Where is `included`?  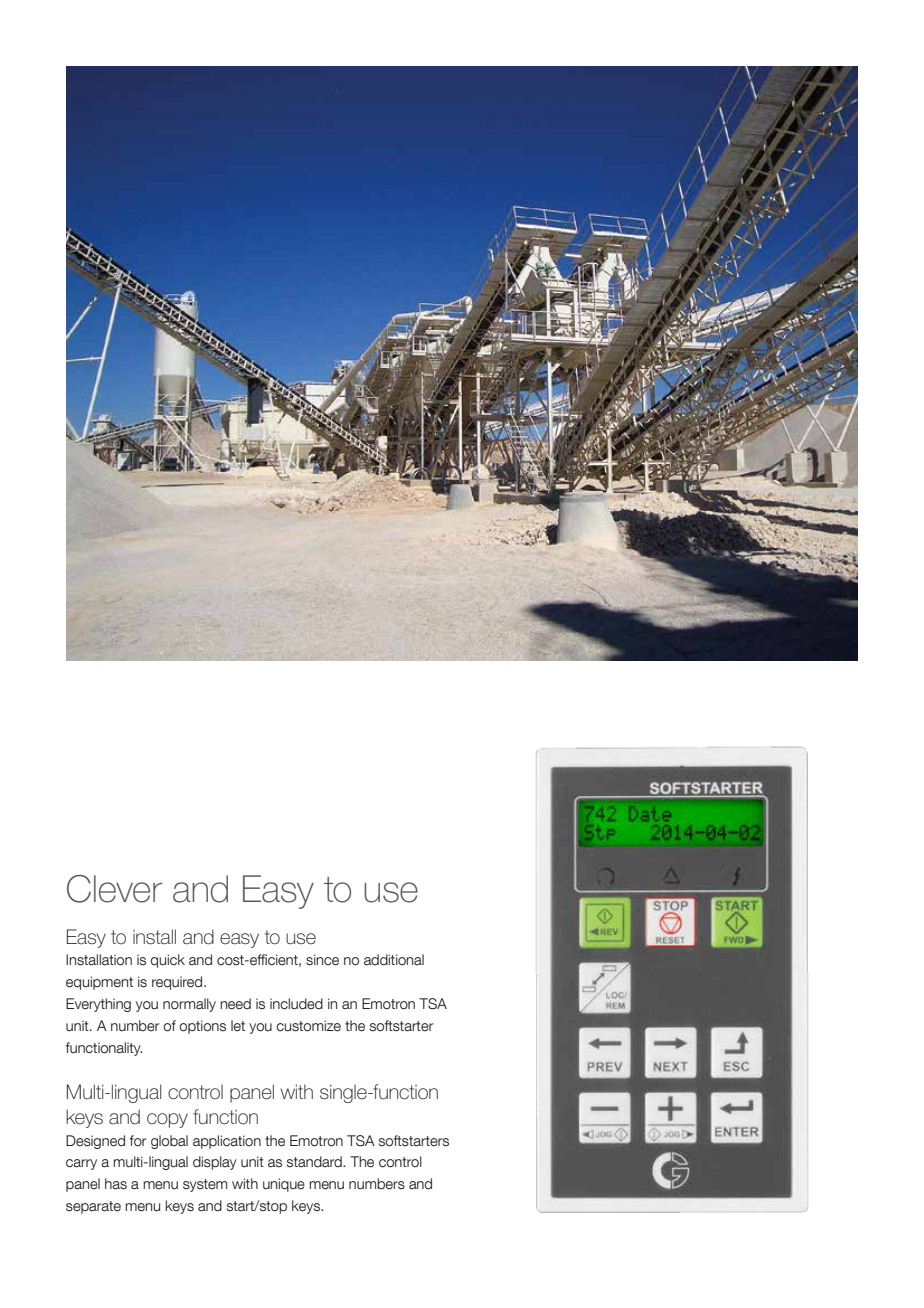
included is located at coordinates (296, 1004).
